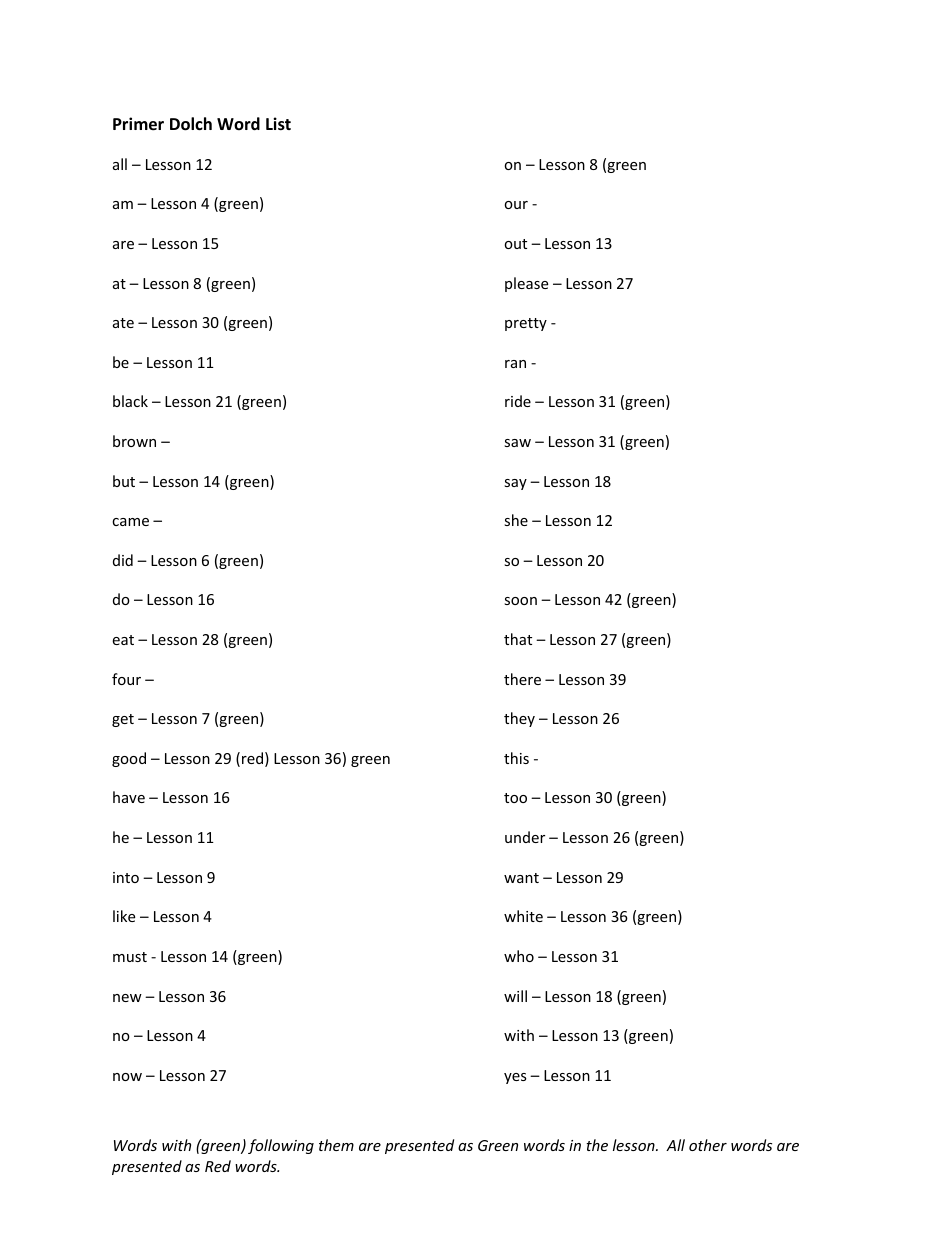 The image size is (952, 1233). I want to click on them, so click(336, 1145).
